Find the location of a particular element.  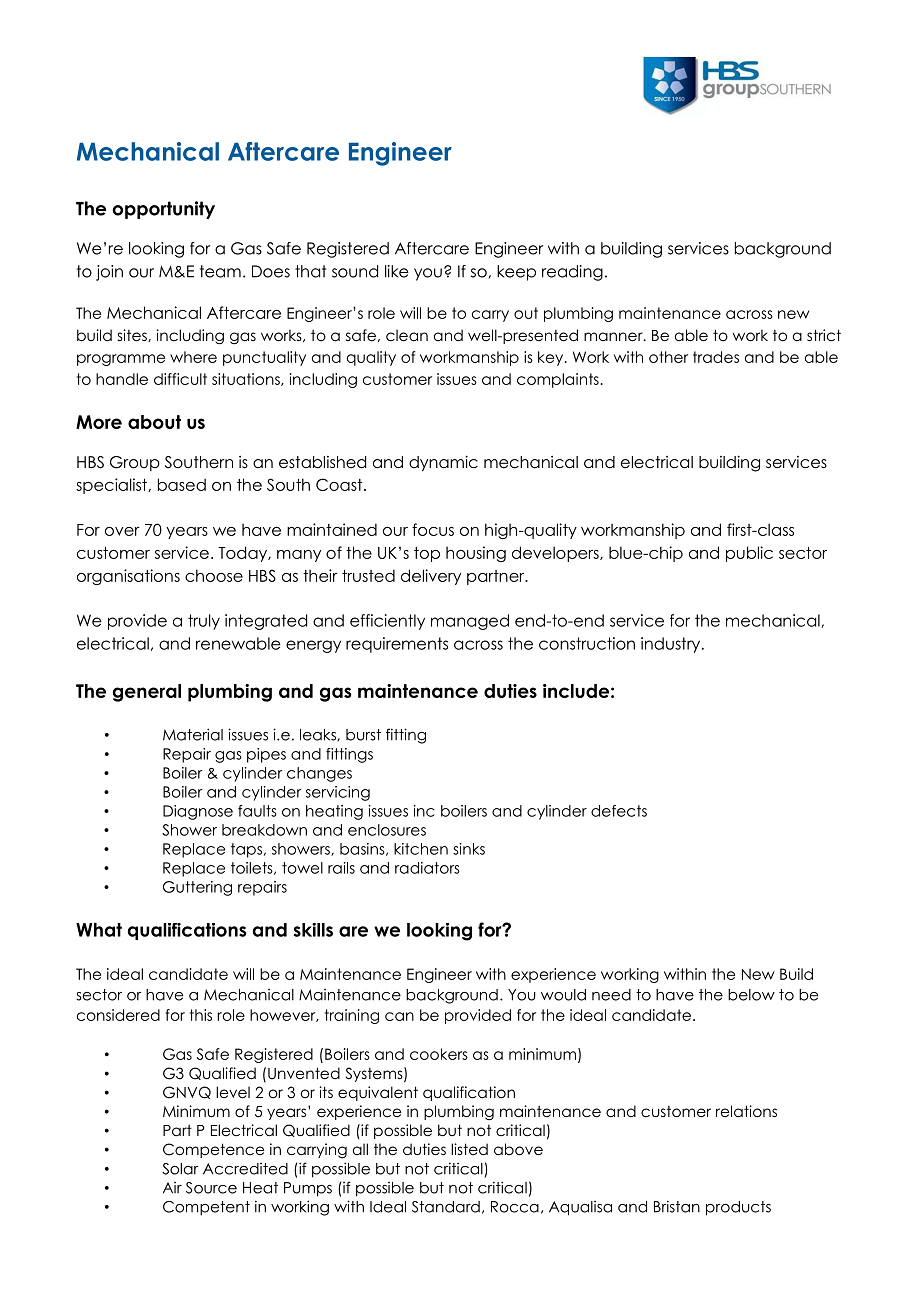

sinks is located at coordinates (469, 849).
